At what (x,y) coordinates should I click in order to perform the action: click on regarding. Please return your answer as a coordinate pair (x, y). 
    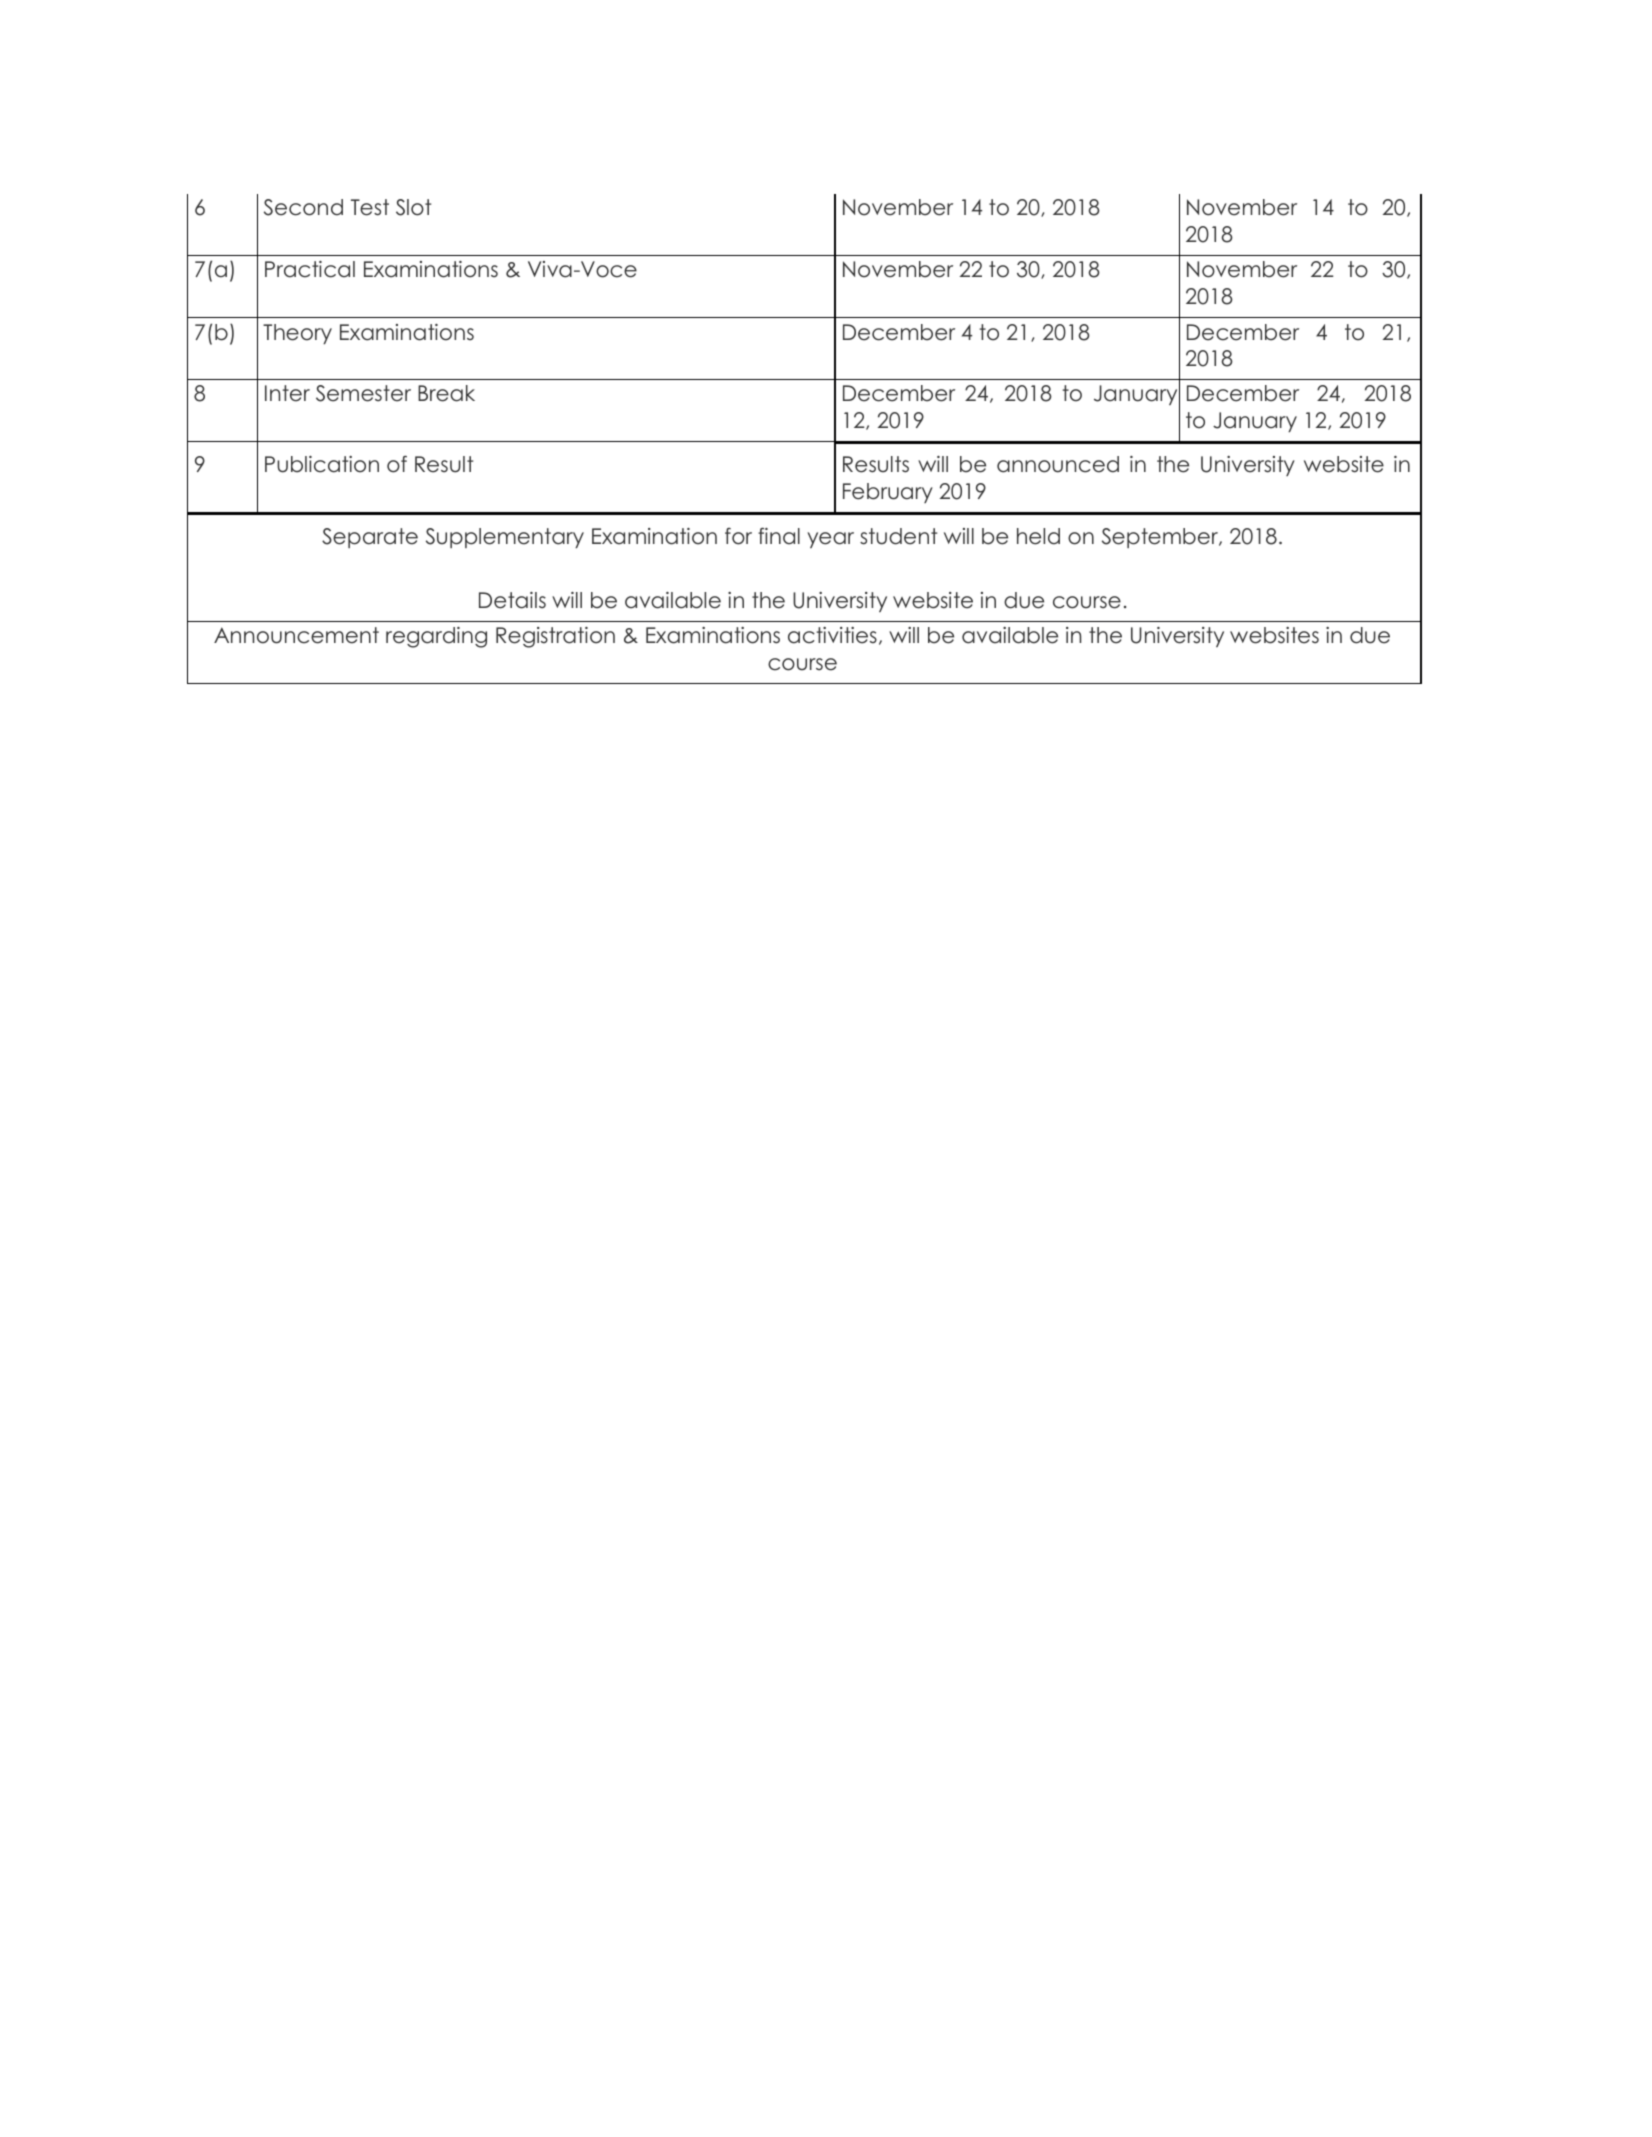
    Looking at the image, I should click on (436, 637).
